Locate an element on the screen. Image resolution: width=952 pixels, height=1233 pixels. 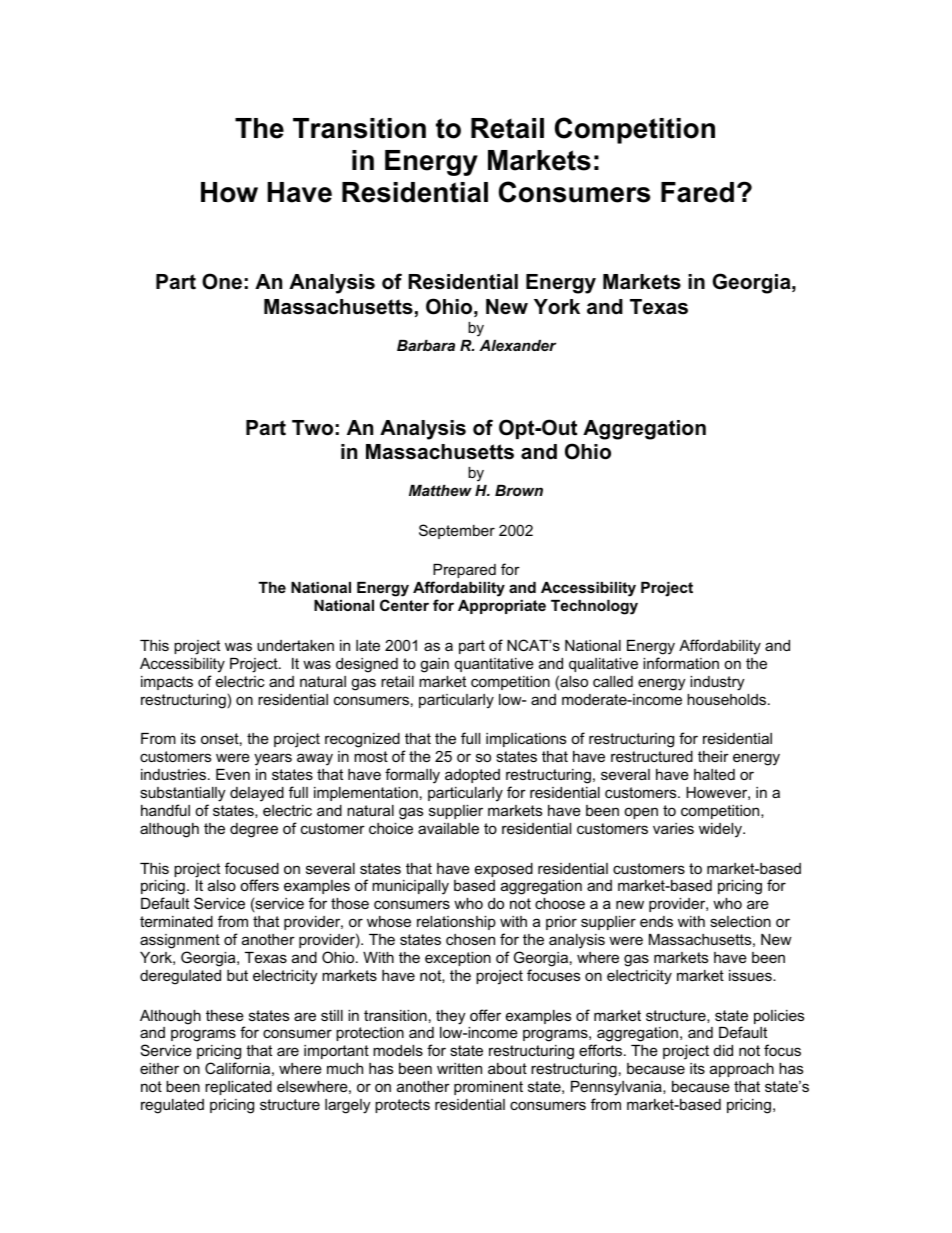
Fared is located at coordinates (697, 192).
